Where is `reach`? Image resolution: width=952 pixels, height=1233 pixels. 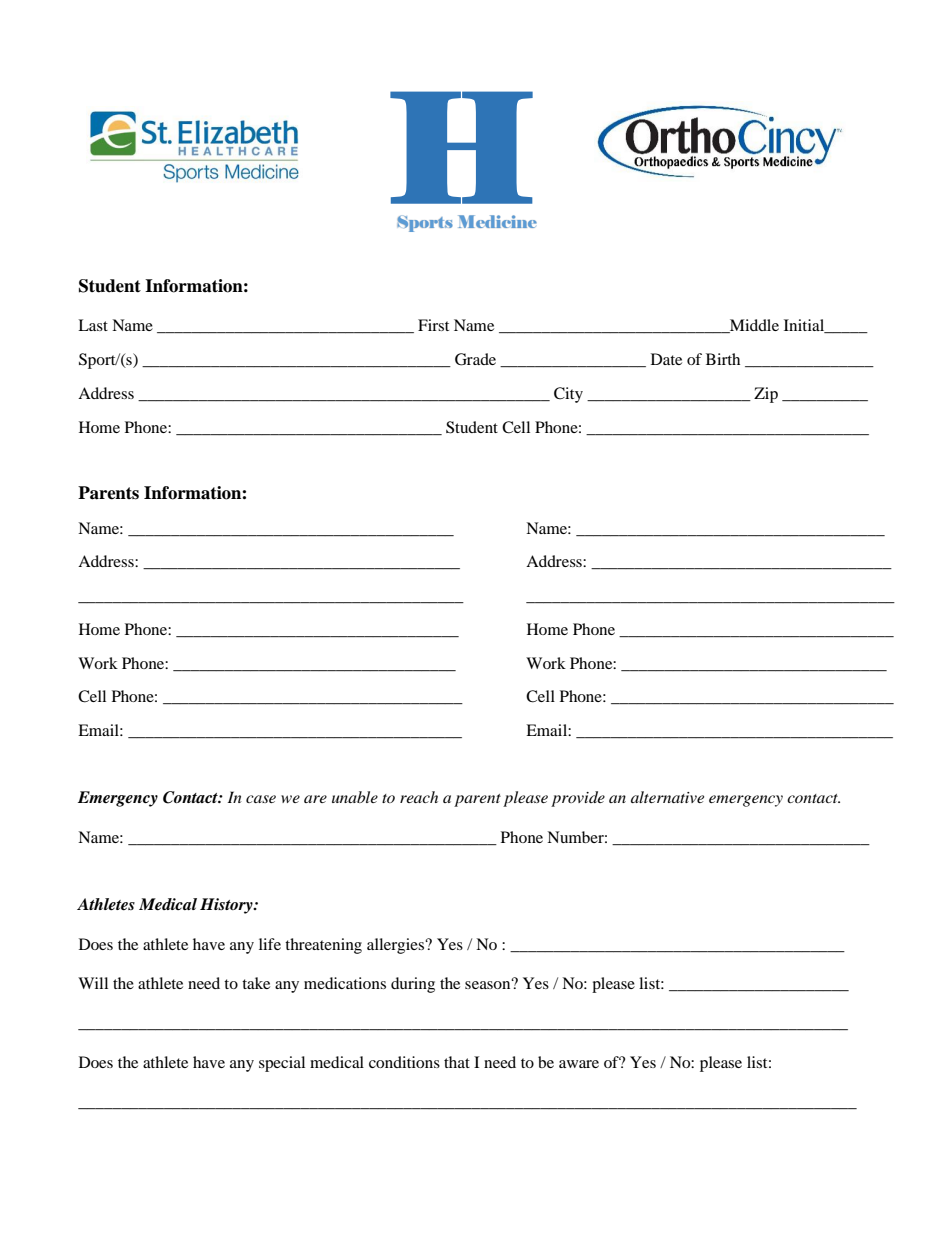
reach is located at coordinates (419, 797).
